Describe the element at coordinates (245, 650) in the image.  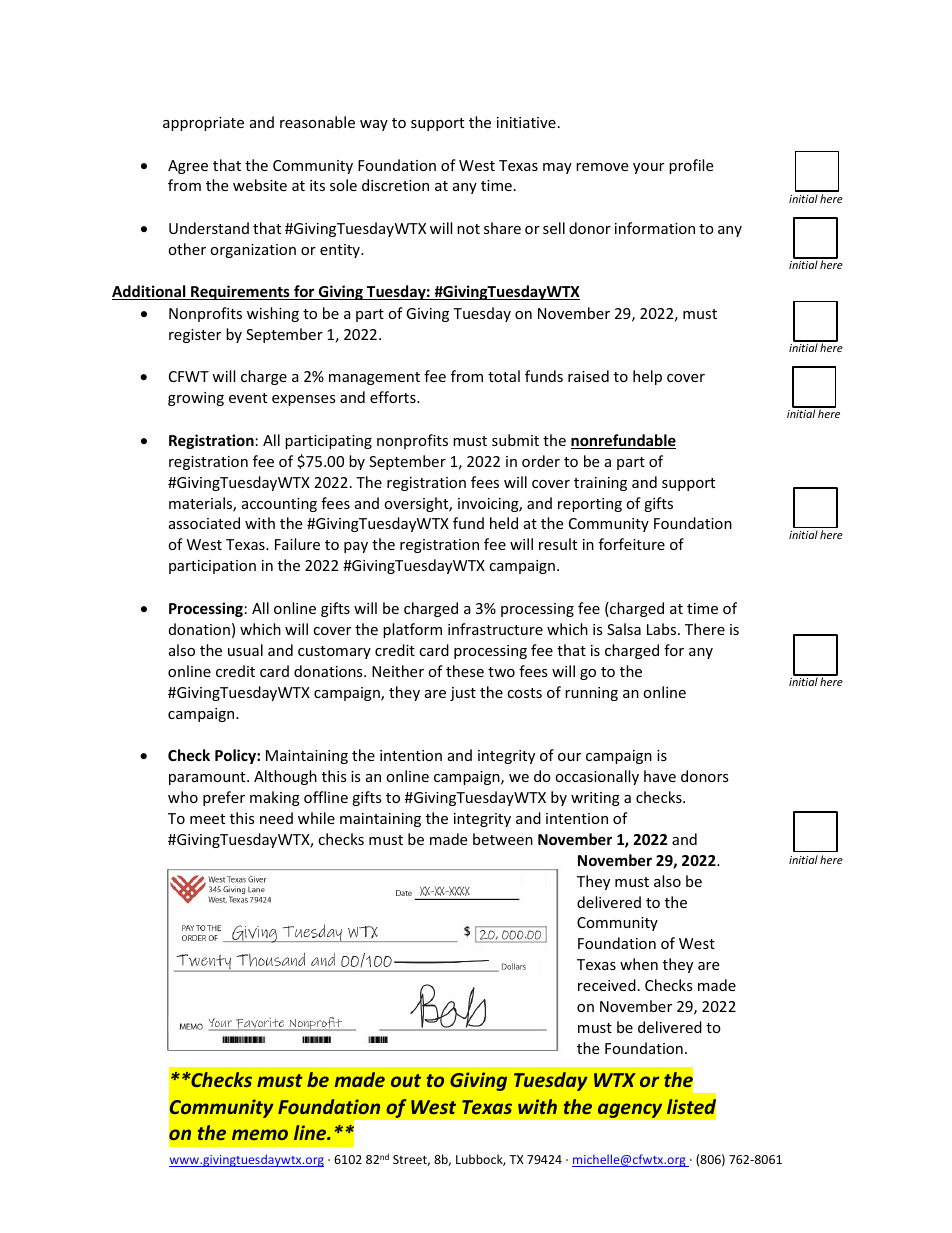
I see `usual` at that location.
